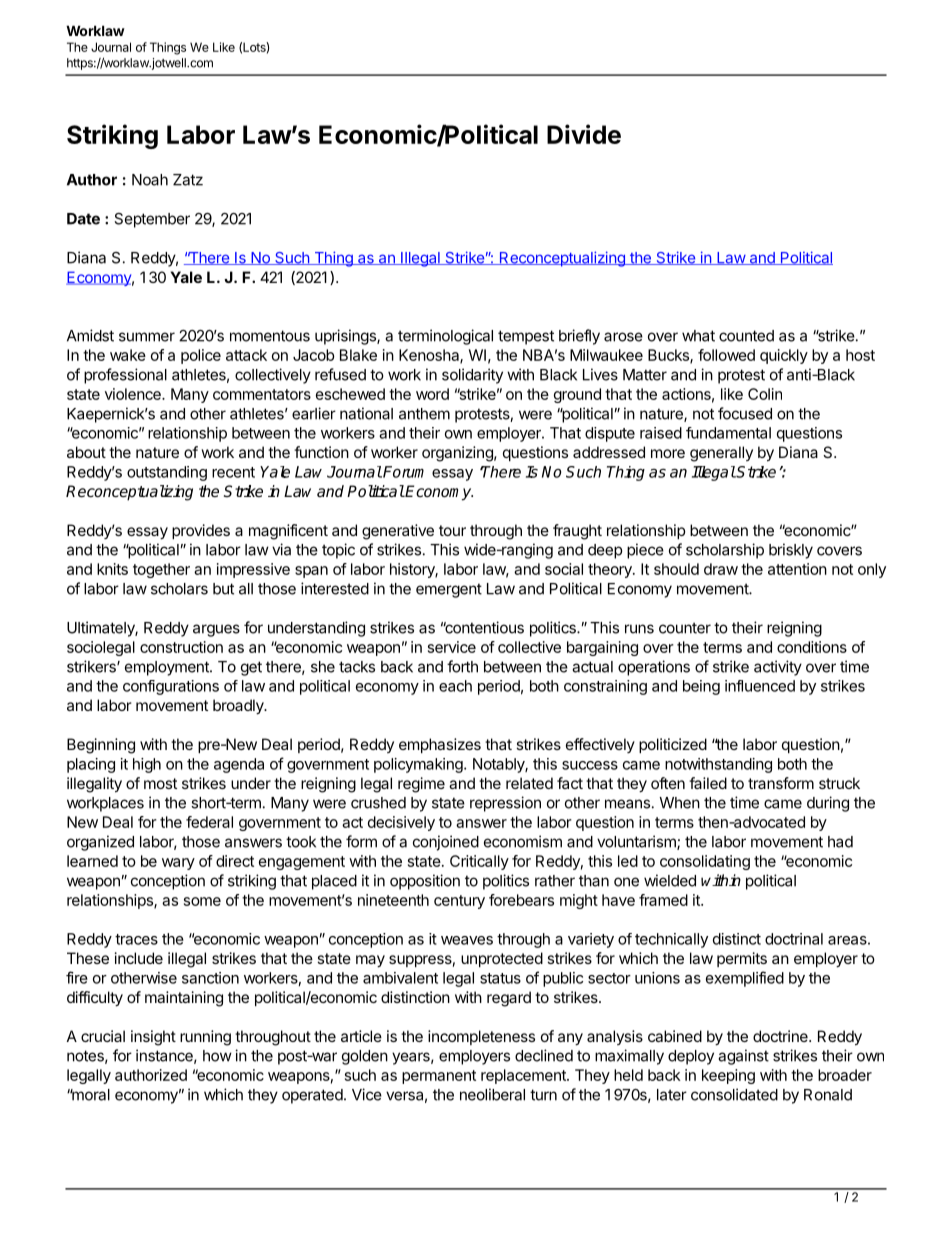 Image resolution: width=952 pixels, height=1233 pixels. What do you see at coordinates (439, 1077) in the document?
I see `permanent` at bounding box center [439, 1077].
